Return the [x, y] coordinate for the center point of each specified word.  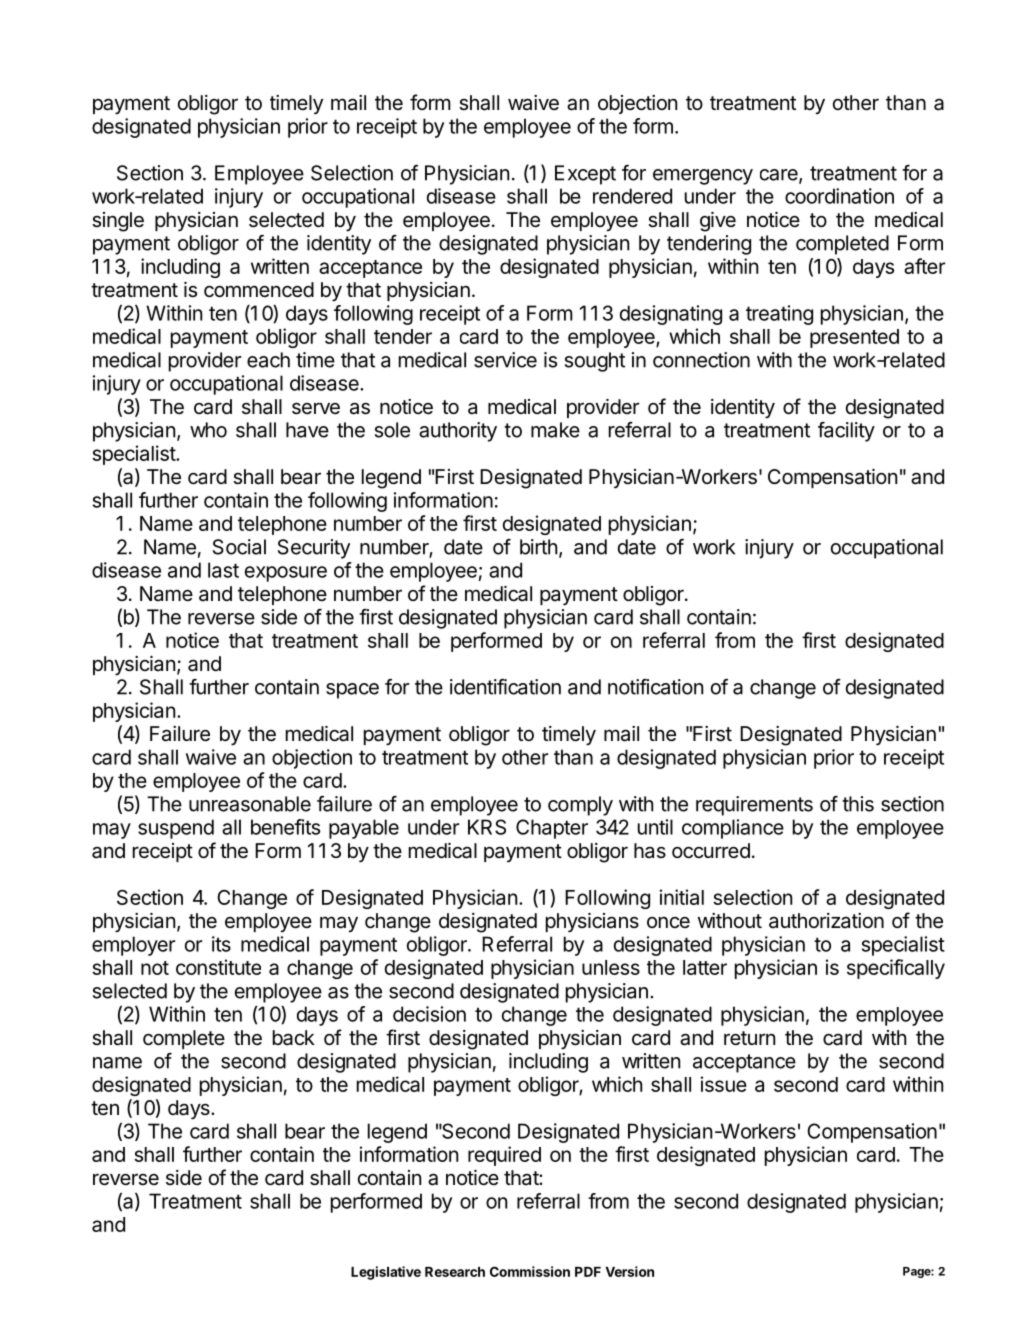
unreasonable [250, 804]
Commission [530, 1271]
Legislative [386, 1273]
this [858, 804]
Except [585, 175]
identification [505, 687]
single [118, 222]
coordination [839, 196]
